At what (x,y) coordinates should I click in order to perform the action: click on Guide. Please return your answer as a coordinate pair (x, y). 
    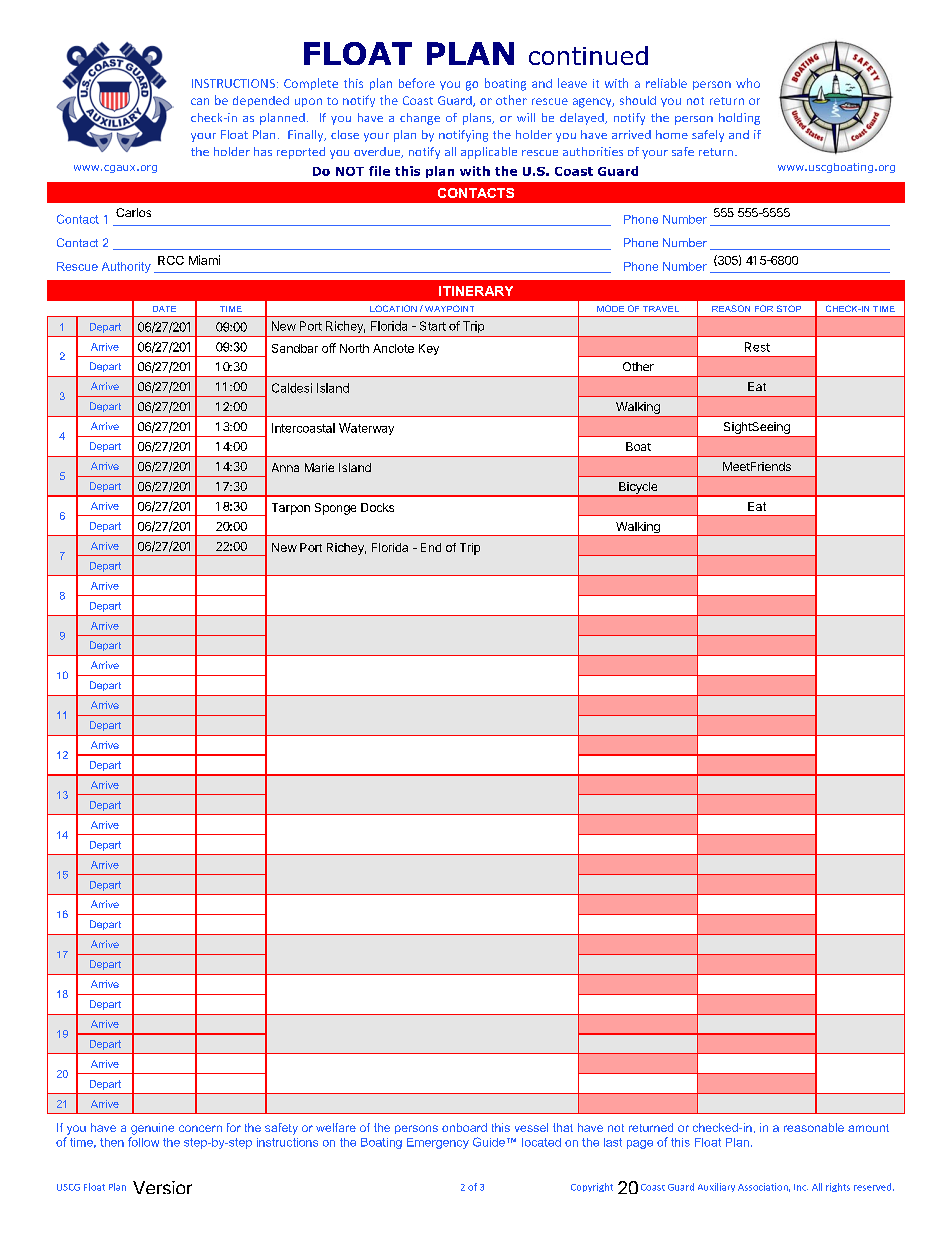
    Looking at the image, I should click on (489, 1142).
